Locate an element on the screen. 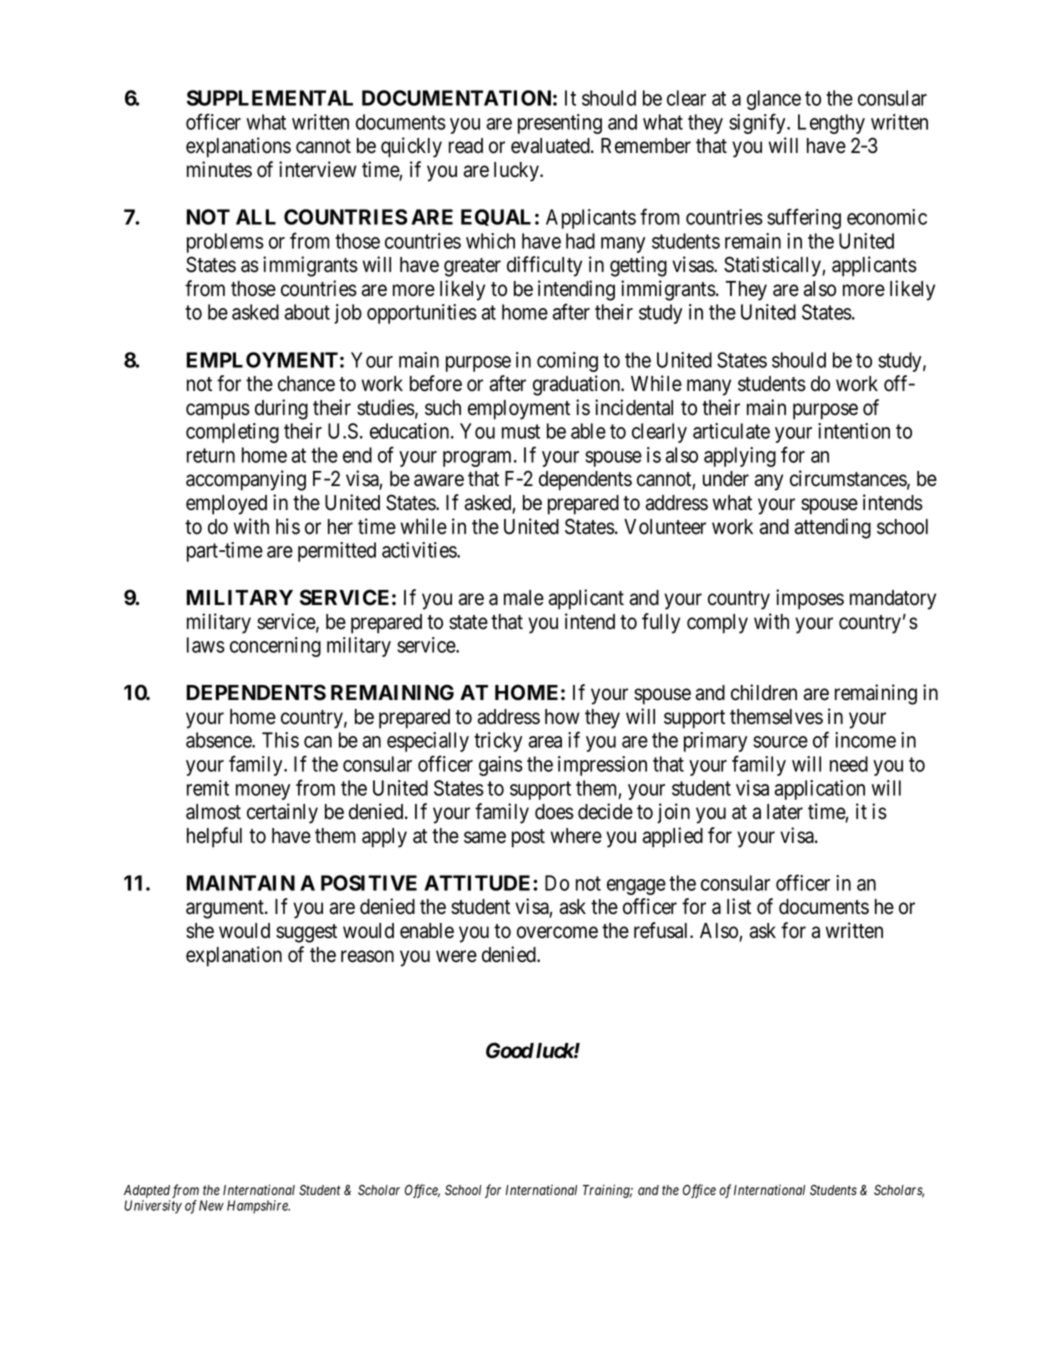 The image size is (1054, 1365). overcome is located at coordinates (557, 932).
